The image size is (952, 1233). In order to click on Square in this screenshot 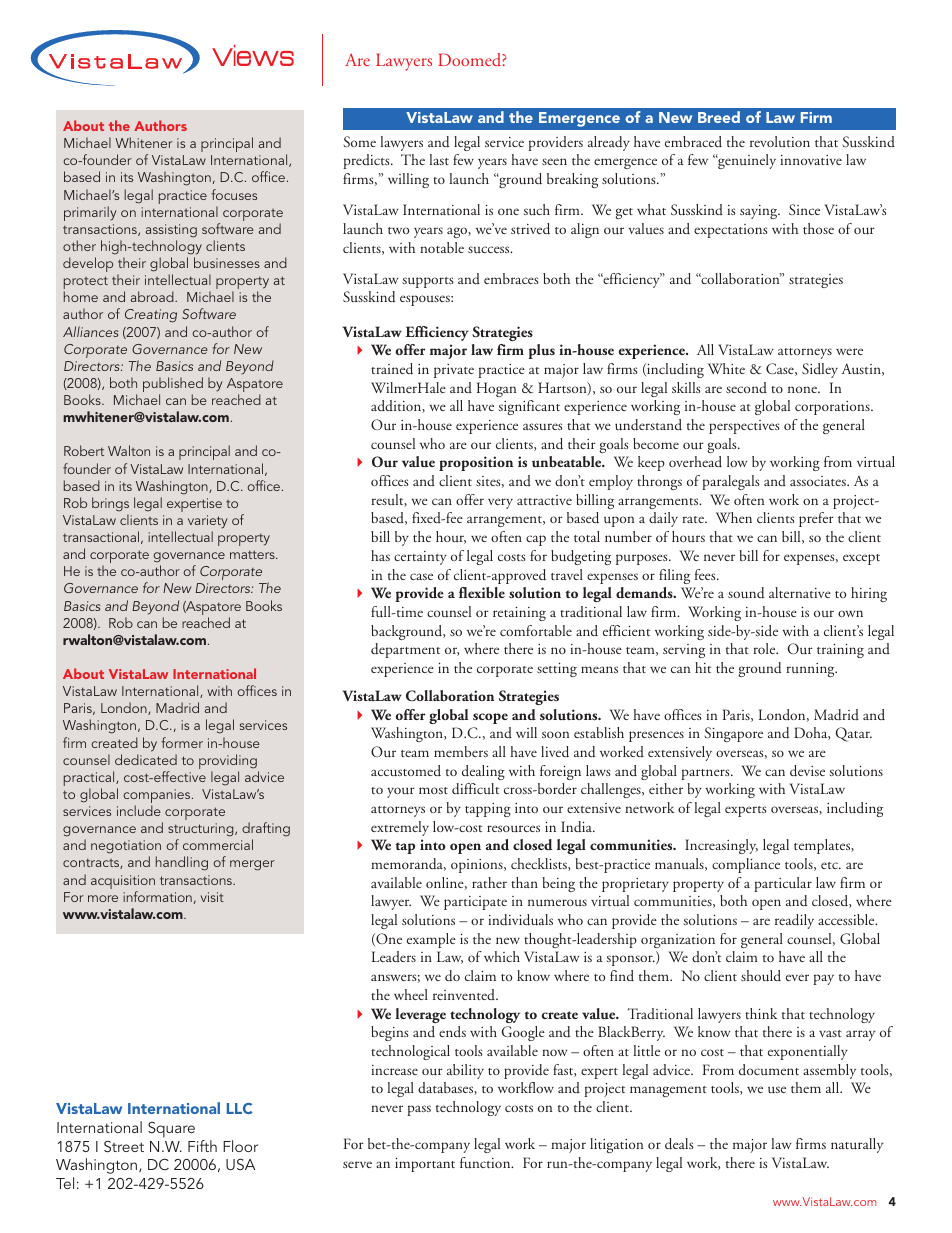, I will do `click(171, 1129)`.
